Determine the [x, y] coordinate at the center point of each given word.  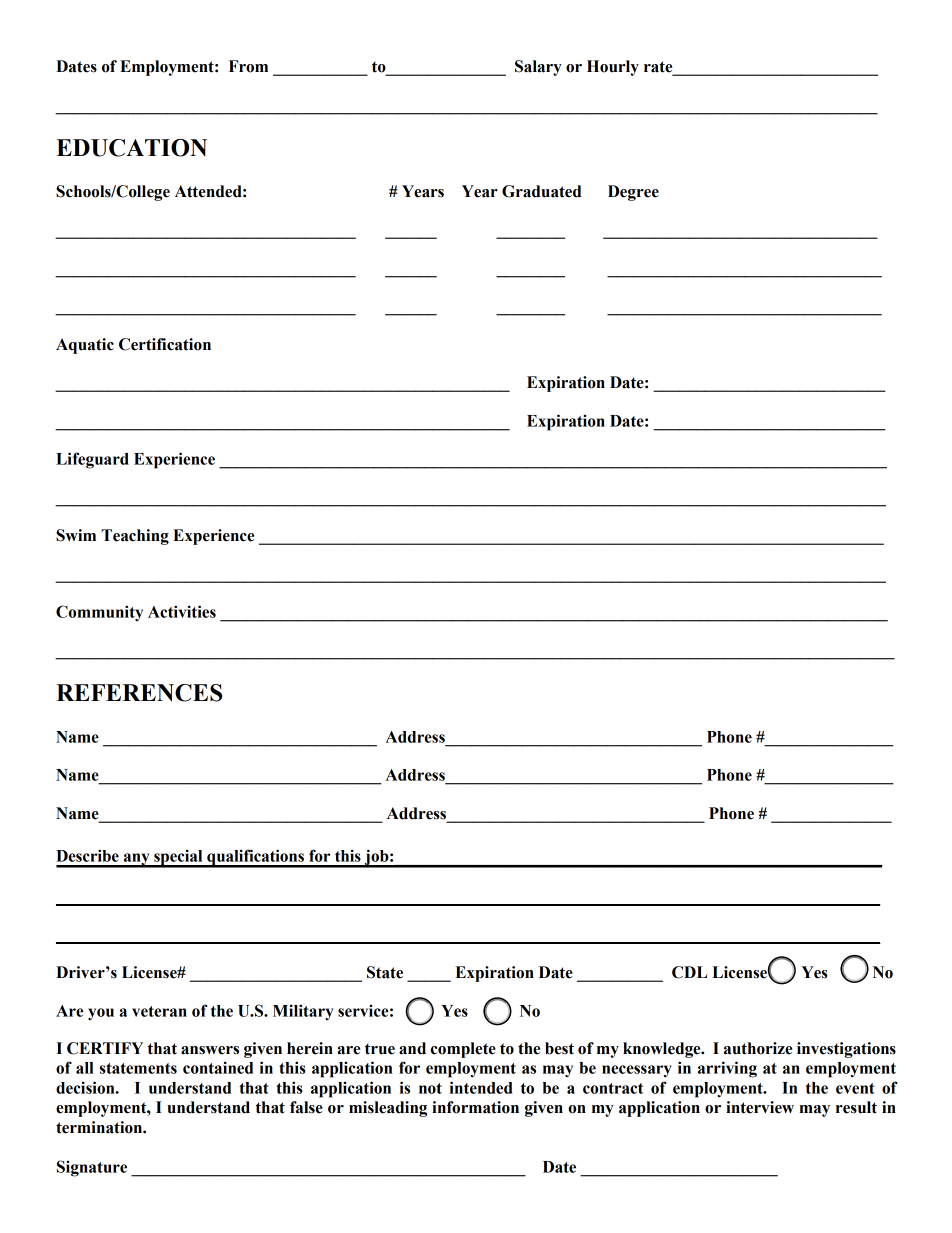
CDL [689, 972]
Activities [182, 611]
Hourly [613, 68]
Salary [538, 68]
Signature [92, 1168]
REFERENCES [139, 693]
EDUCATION [131, 148]
